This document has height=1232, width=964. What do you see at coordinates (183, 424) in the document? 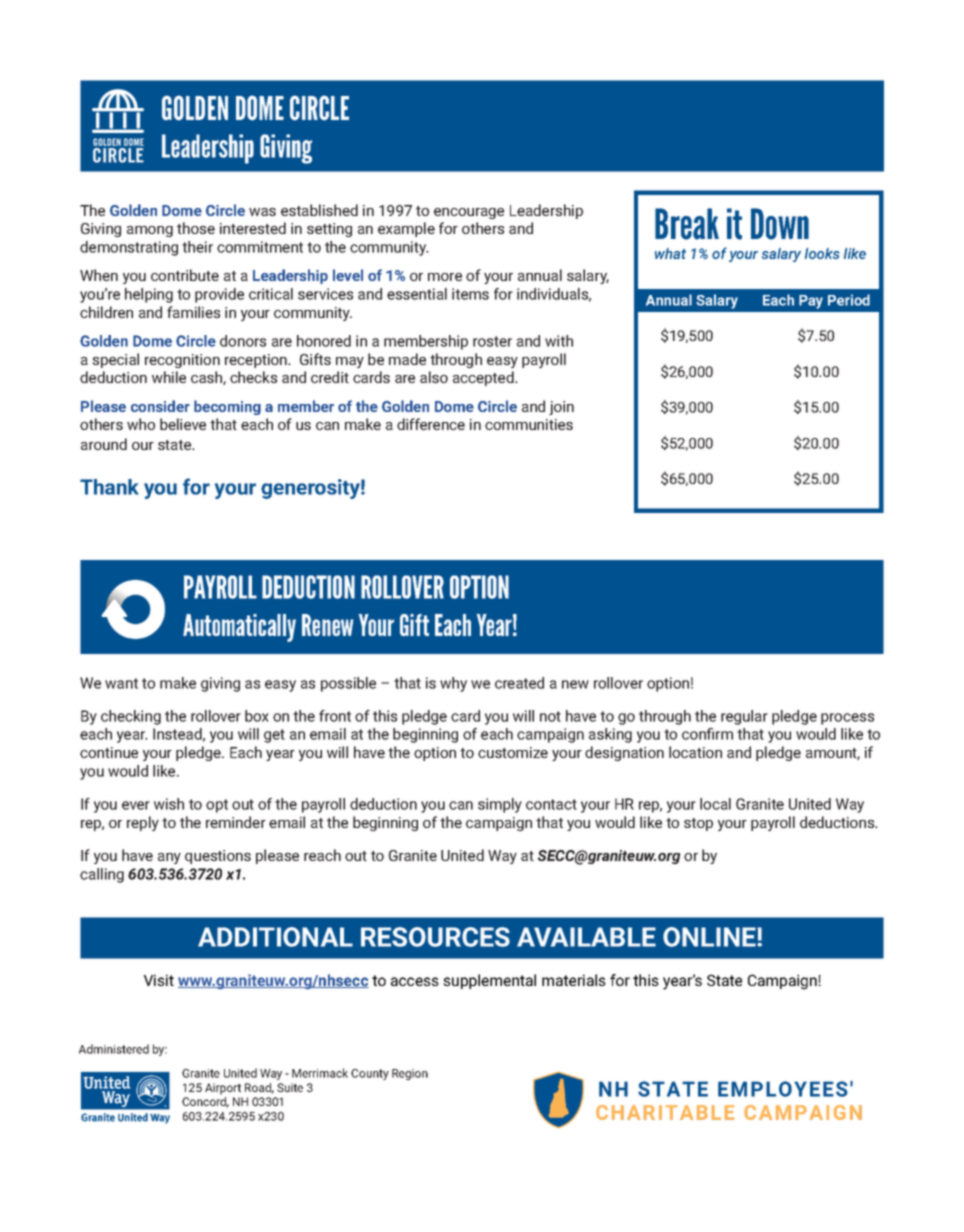
I see `believe` at bounding box center [183, 424].
